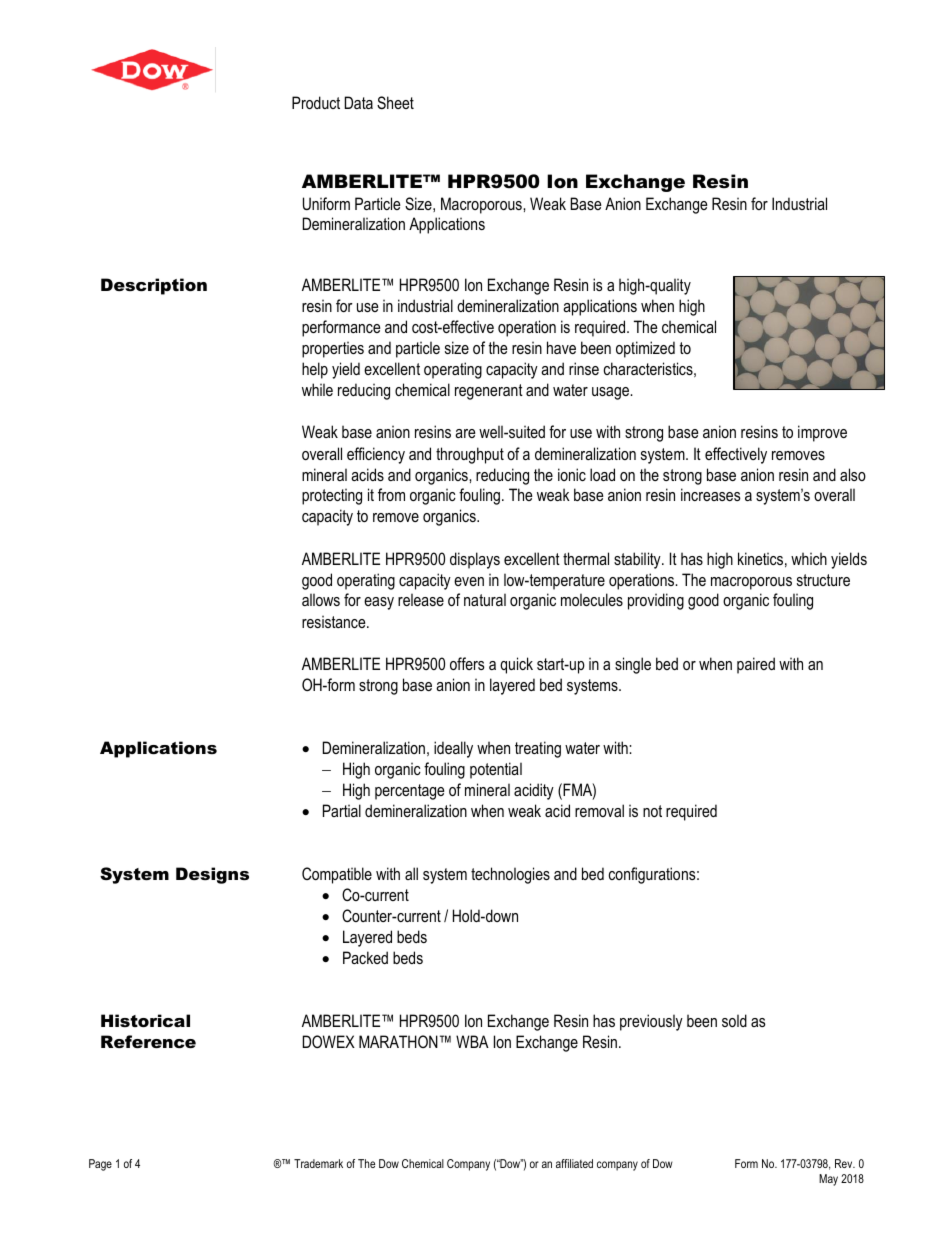 The height and width of the document is (1233, 952). I want to click on allows, so click(321, 599).
